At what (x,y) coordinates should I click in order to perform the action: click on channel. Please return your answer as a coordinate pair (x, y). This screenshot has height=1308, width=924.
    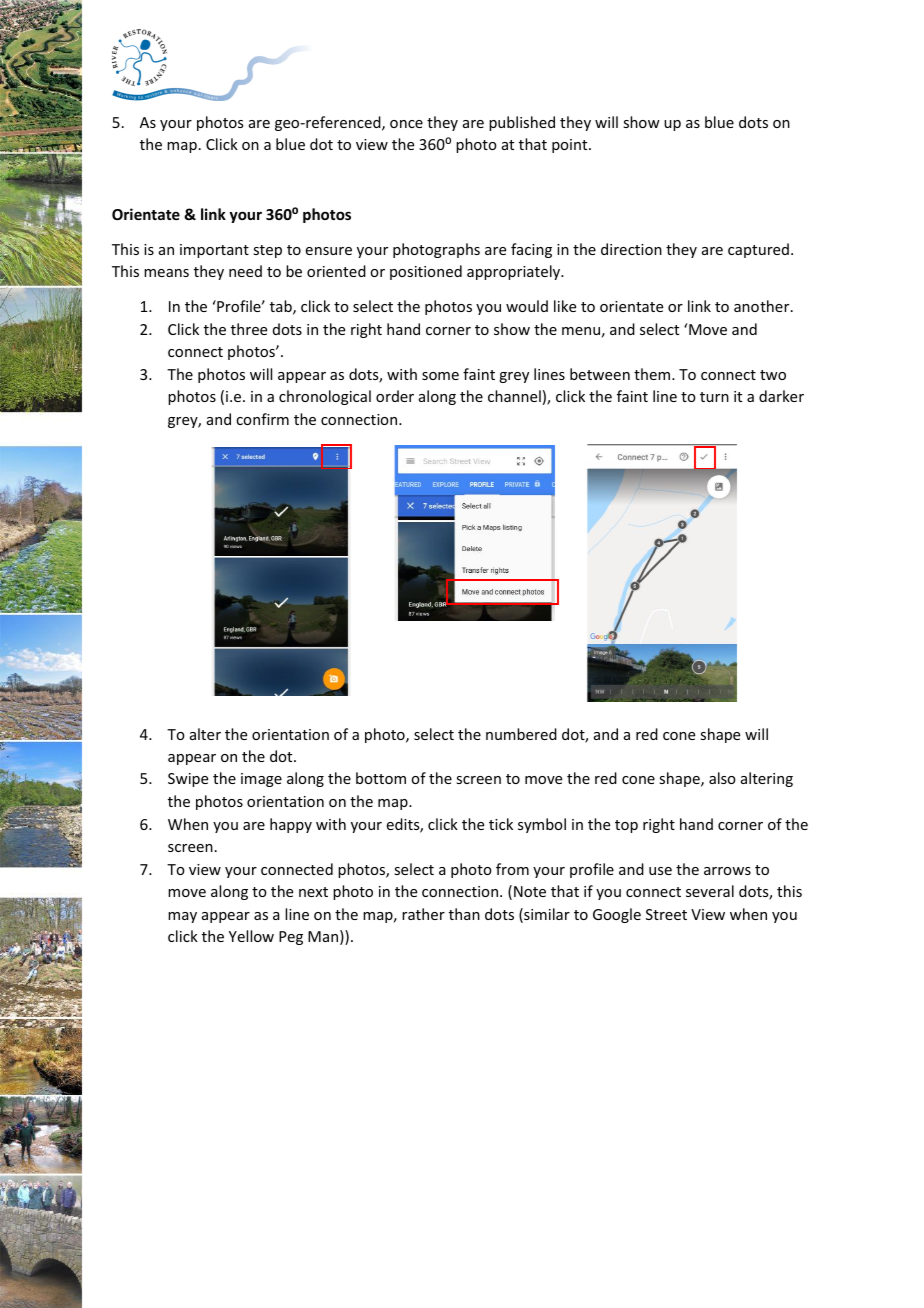
    Looking at the image, I should click on (514, 396).
